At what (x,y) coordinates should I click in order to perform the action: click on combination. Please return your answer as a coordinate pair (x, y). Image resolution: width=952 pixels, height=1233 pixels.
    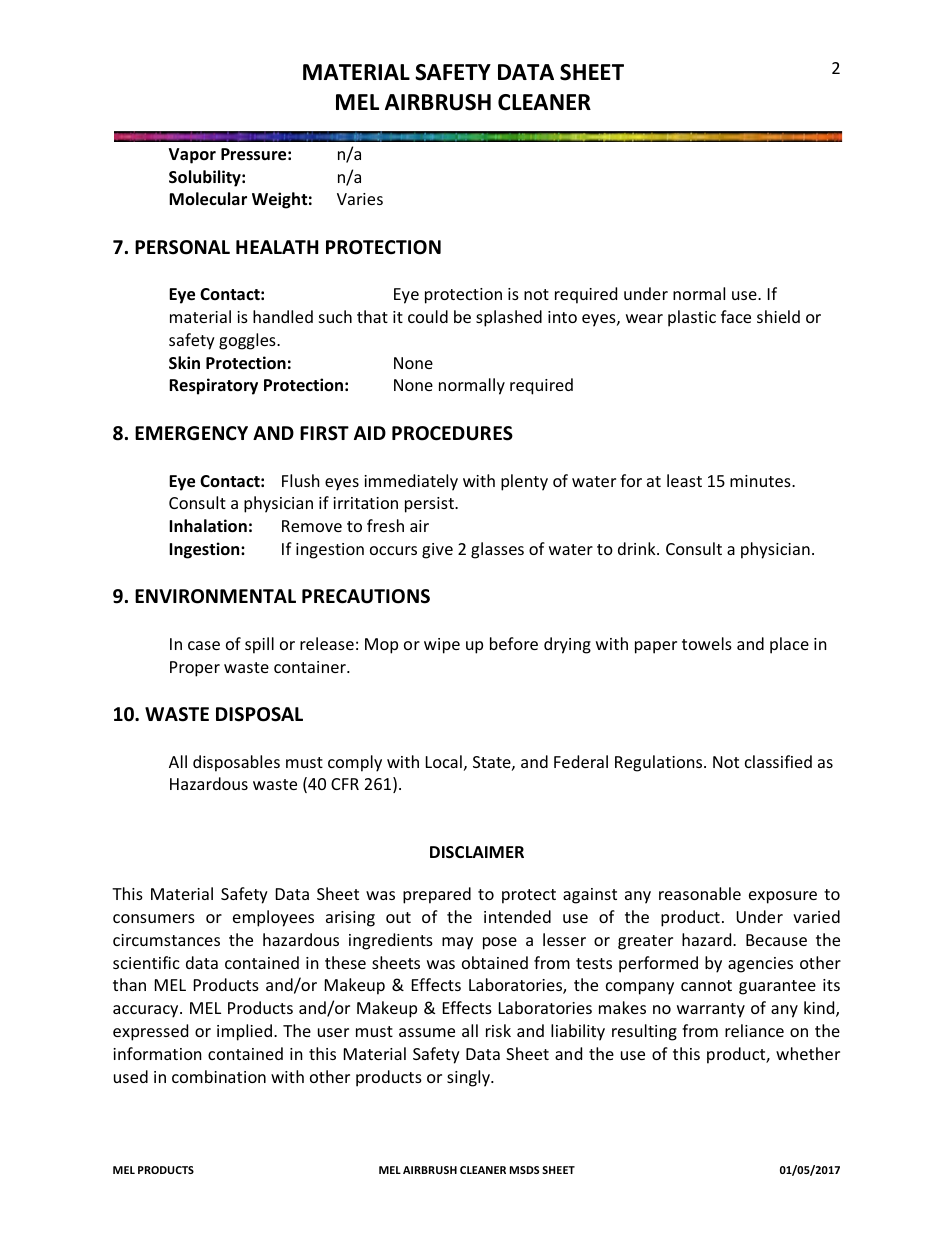
    Looking at the image, I should click on (219, 1076).
